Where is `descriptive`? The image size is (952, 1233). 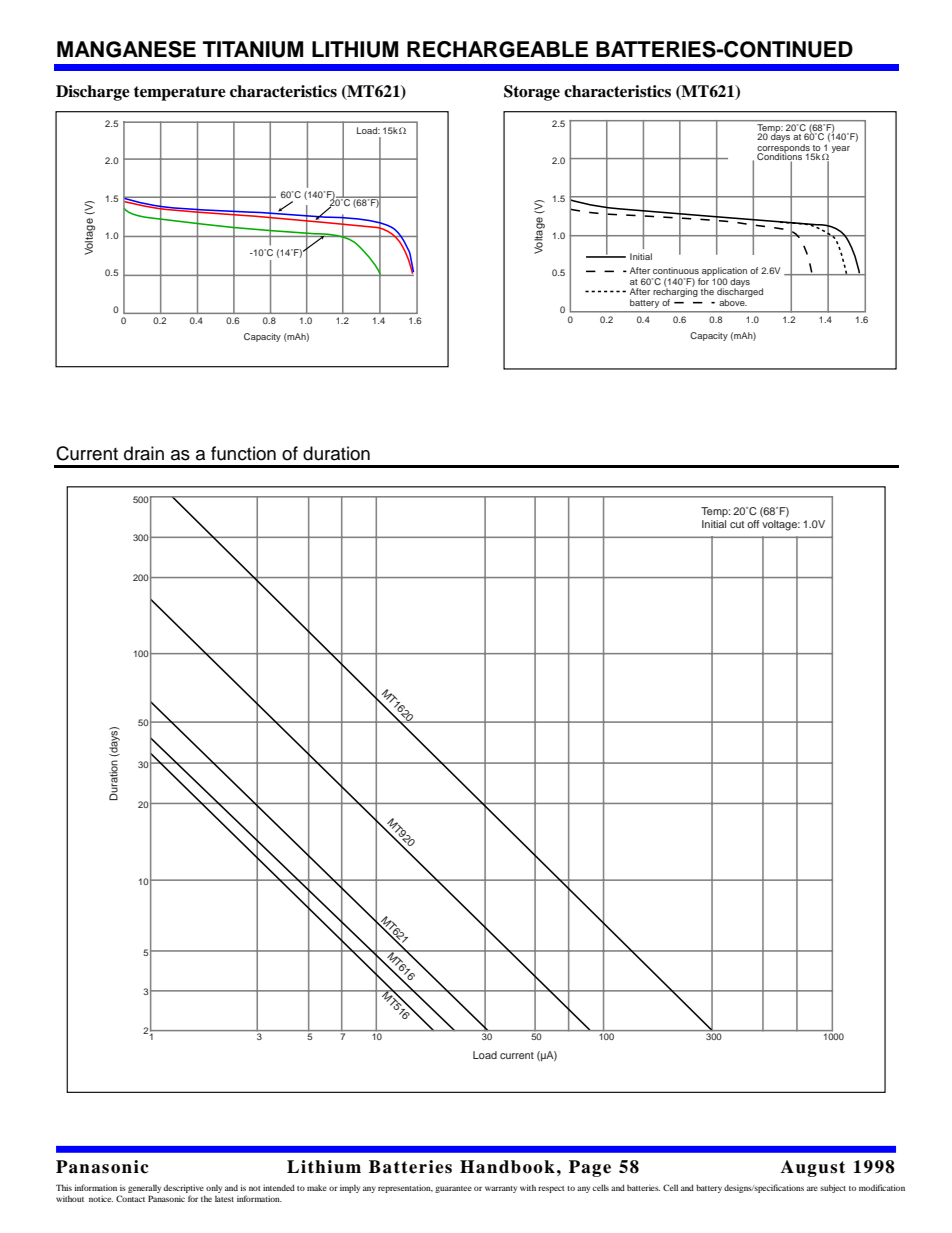 descriptive is located at coordinates (184, 1190).
